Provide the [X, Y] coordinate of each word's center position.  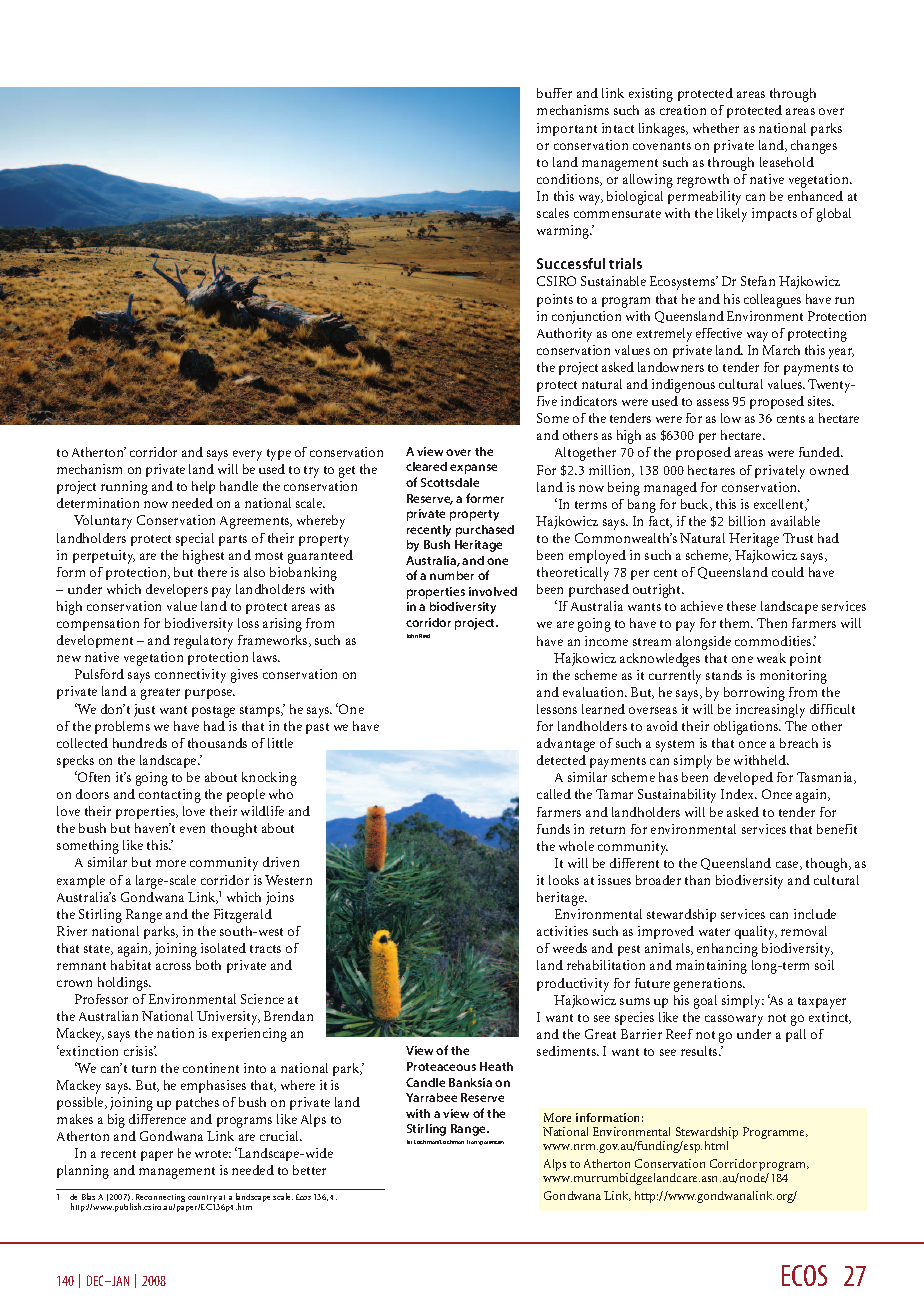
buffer [554, 93]
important [567, 129]
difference [157, 1119]
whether [716, 128]
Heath [496, 1066]
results [700, 1051]
